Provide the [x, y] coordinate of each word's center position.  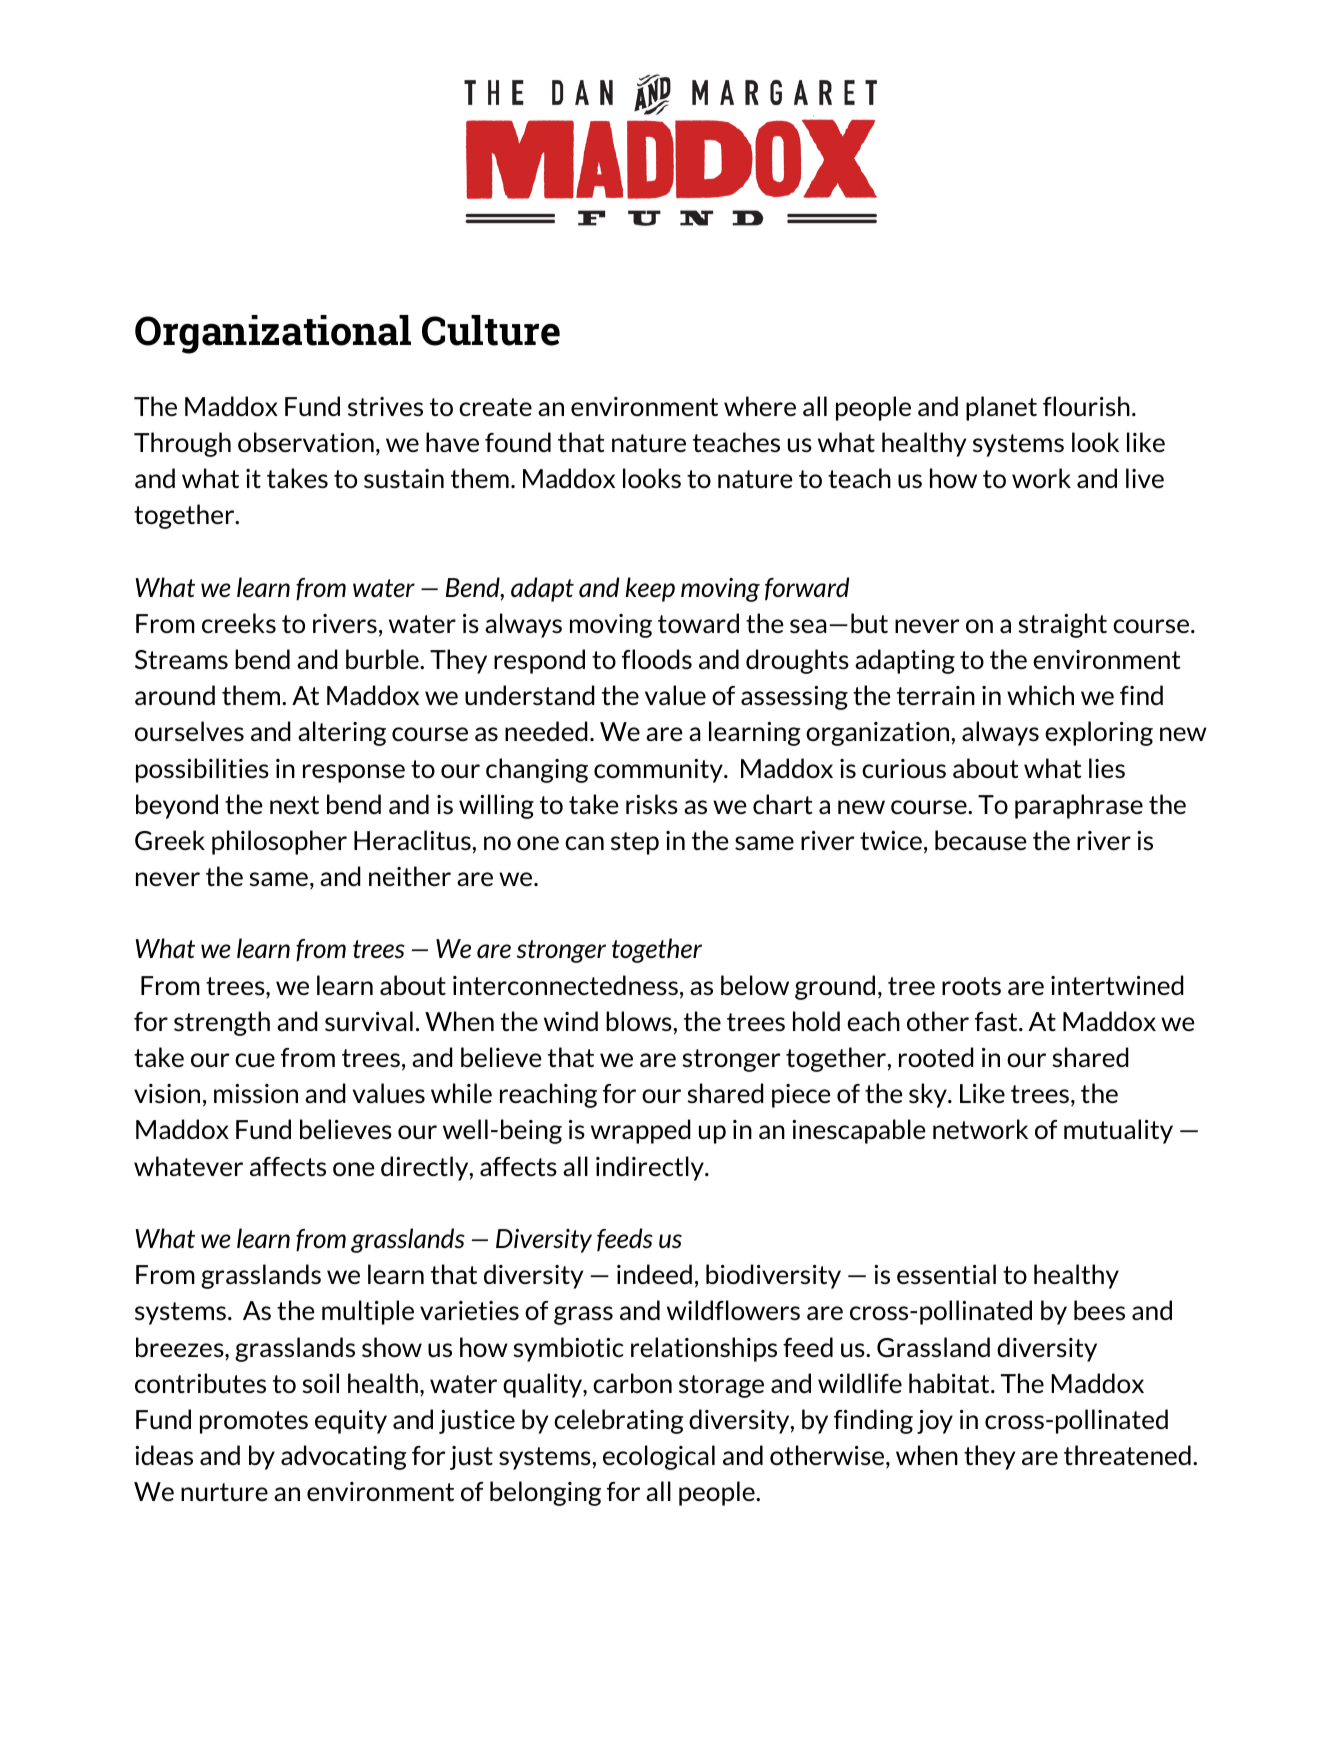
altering [342, 733]
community [659, 771]
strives [385, 406]
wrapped [641, 1131]
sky [929, 1095]
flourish [1086, 406]
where [760, 406]
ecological [659, 1457]
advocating [344, 1457]
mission [256, 1093]
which [1040, 695]
